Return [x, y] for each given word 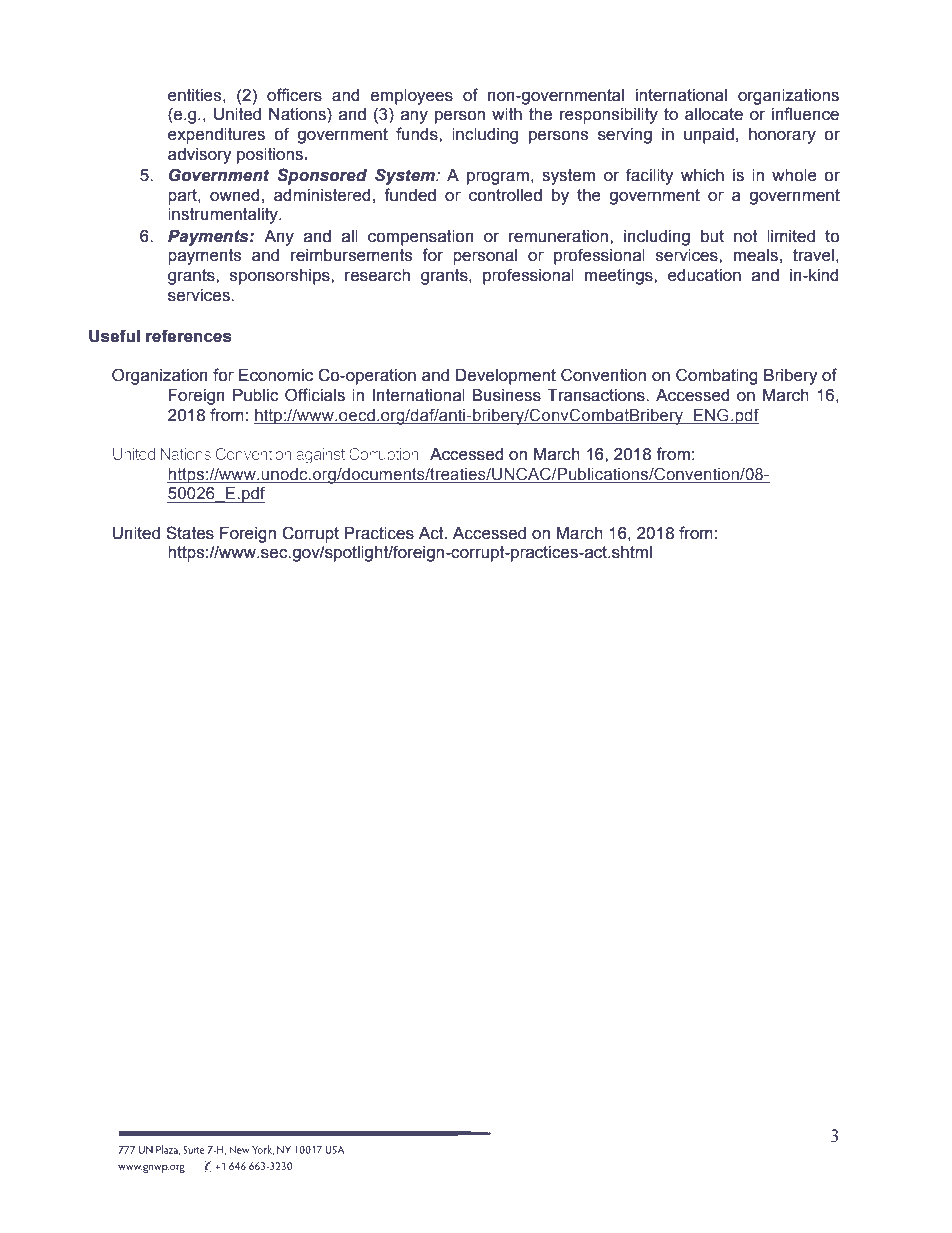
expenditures [216, 136]
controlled [505, 195]
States [190, 533]
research [377, 275]
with [507, 114]
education [704, 275]
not [746, 236]
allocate [714, 114]
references [189, 336]
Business [506, 395]
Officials [315, 395]
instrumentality [224, 216]
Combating [717, 376]
